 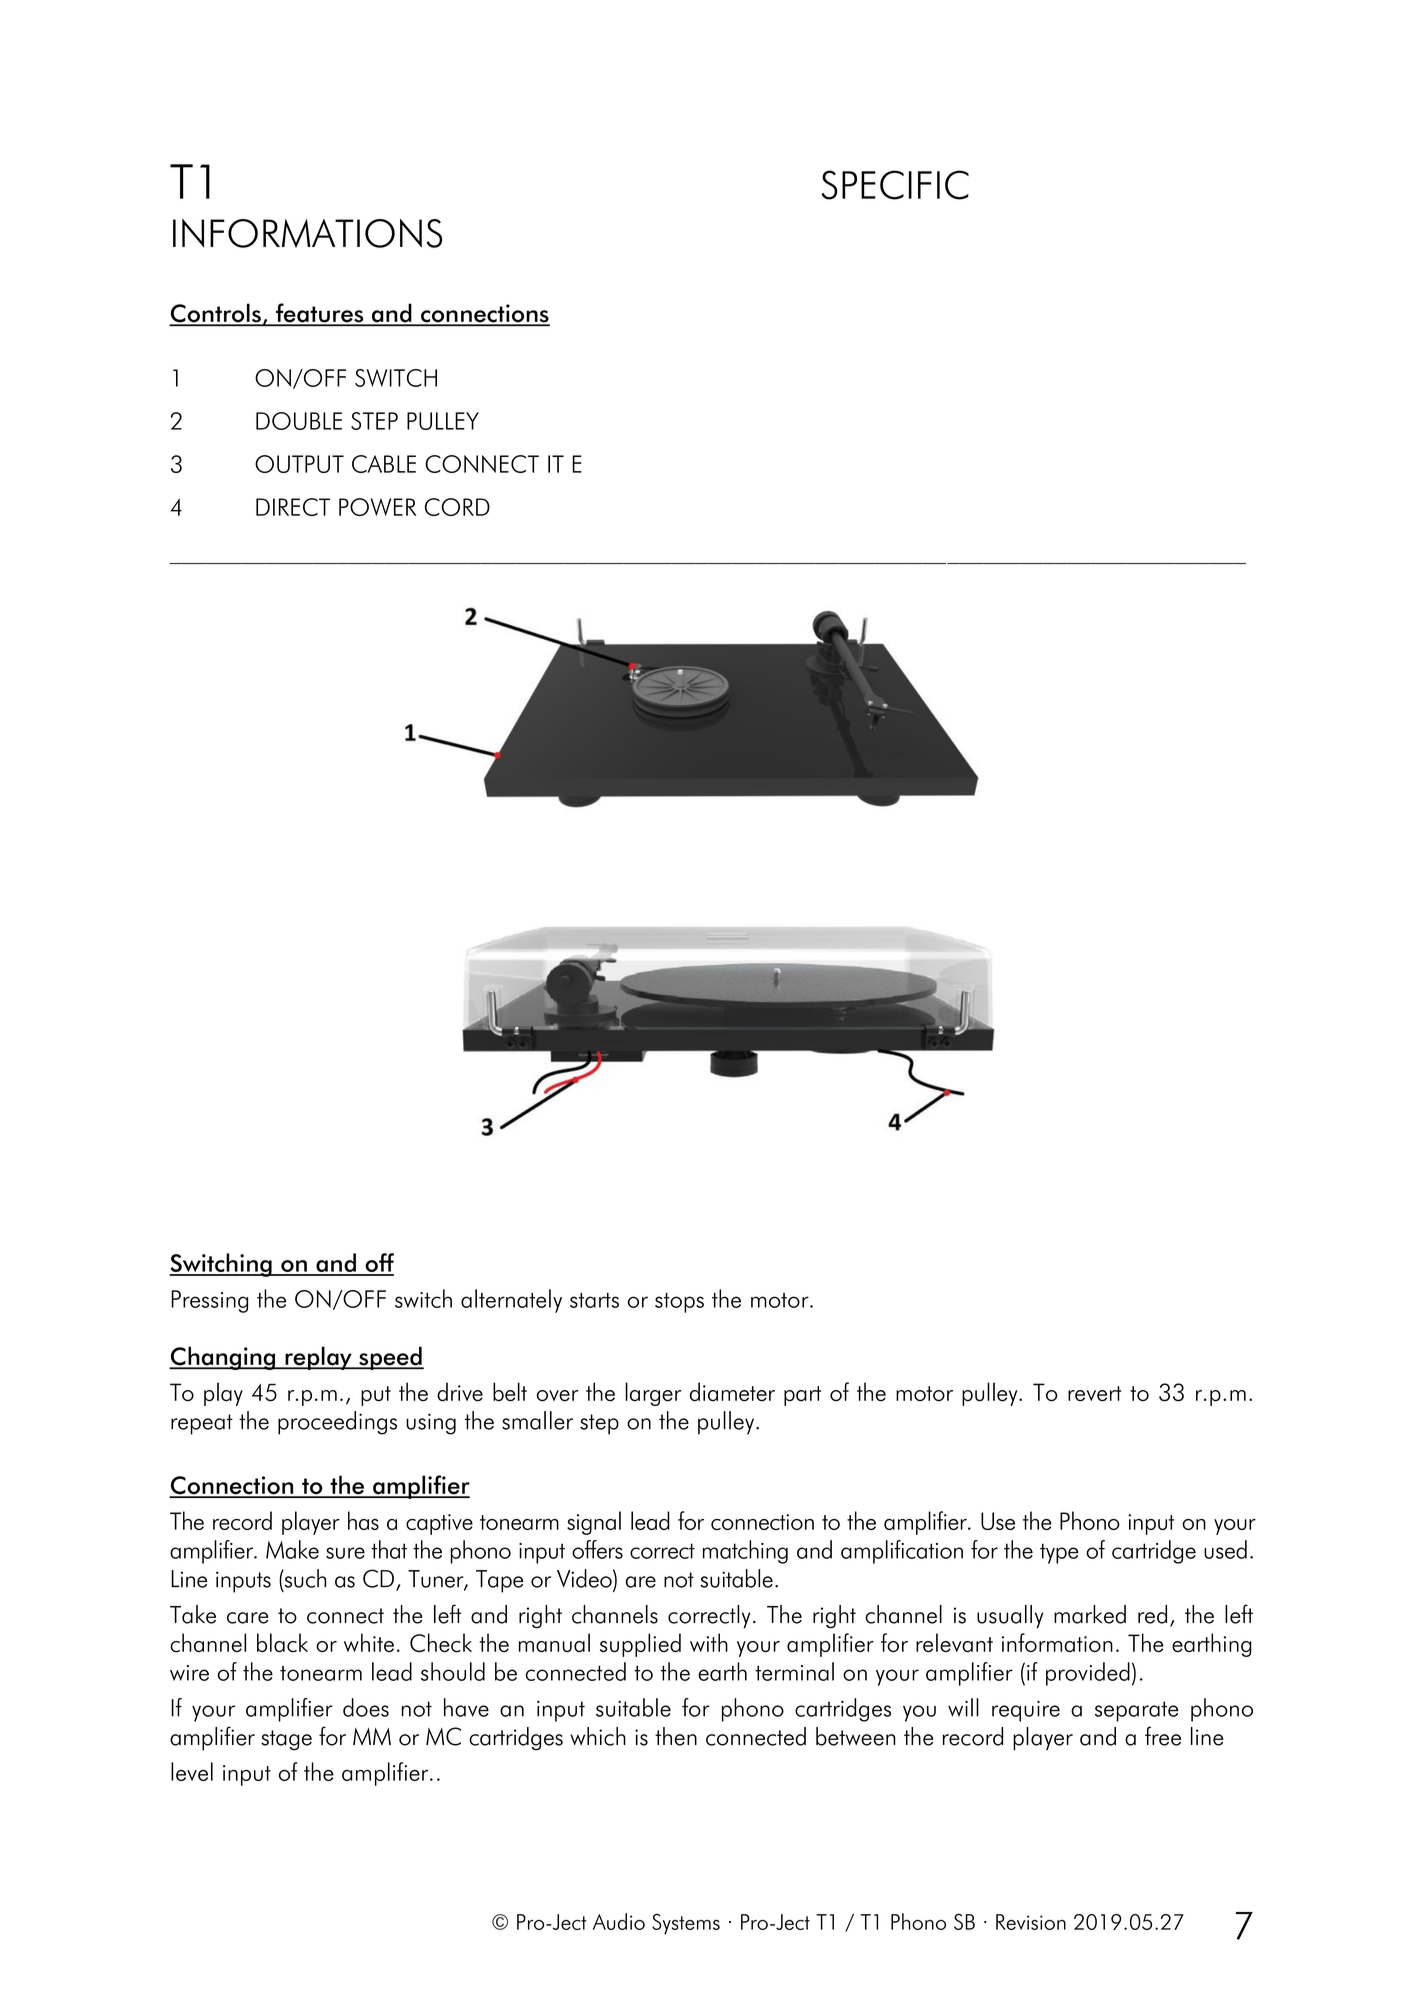 I want to click on features, so click(x=320, y=314).
